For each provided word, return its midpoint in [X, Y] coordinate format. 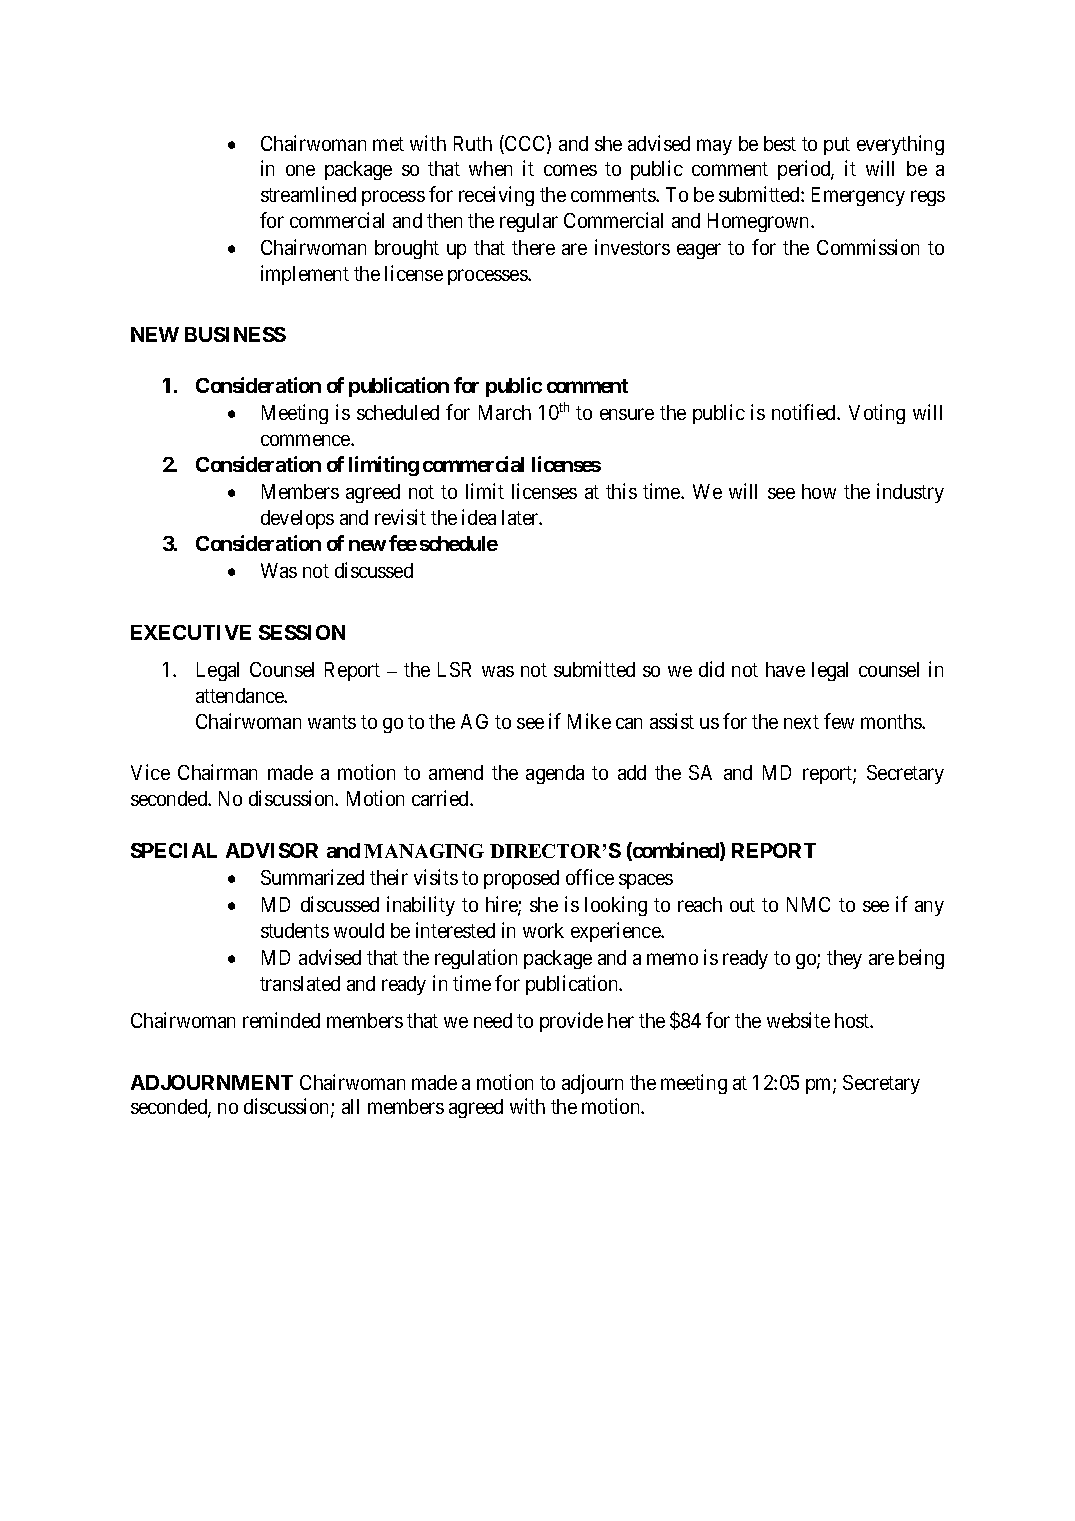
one [300, 170]
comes [570, 170]
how [819, 491]
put [837, 146]
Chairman [217, 772]
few [839, 721]
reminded [281, 1020]
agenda [555, 774]
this [621, 491]
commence [306, 440]
